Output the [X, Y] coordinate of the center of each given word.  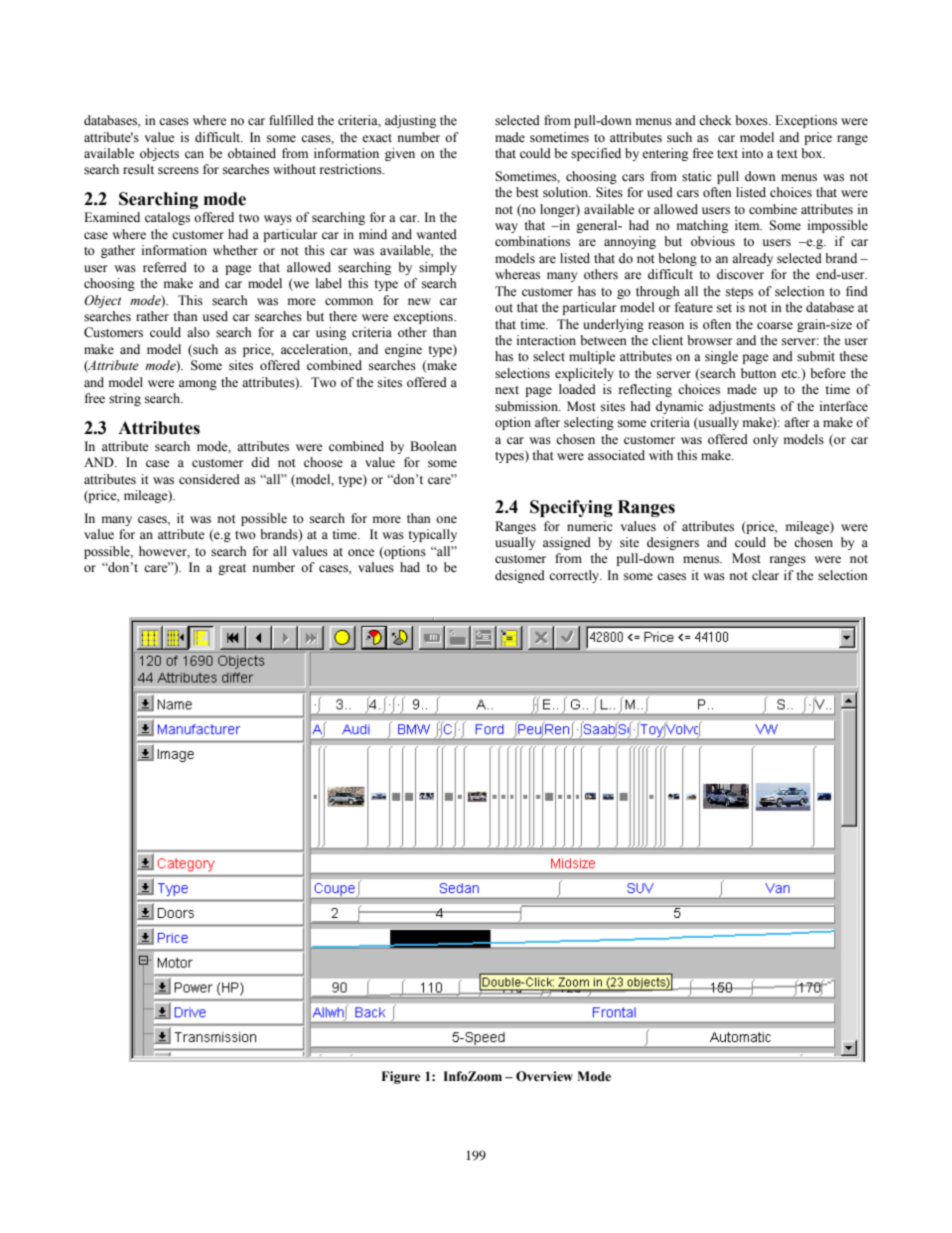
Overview [544, 1076]
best [527, 192]
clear [765, 575]
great [232, 569]
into [752, 153]
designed [520, 576]
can [194, 154]
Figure [401, 1077]
